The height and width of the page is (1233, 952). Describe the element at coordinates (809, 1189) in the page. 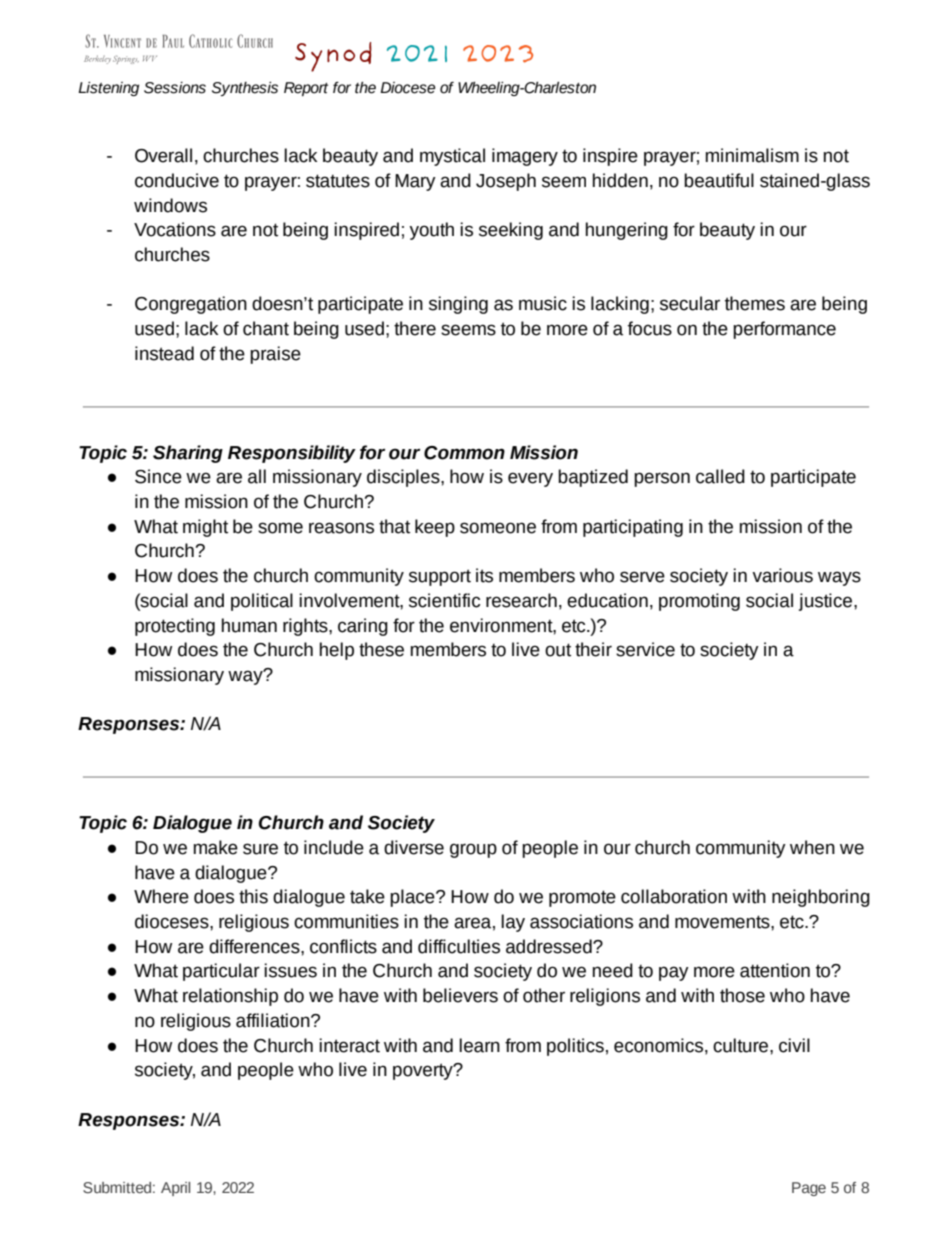

I see `Page` at that location.
